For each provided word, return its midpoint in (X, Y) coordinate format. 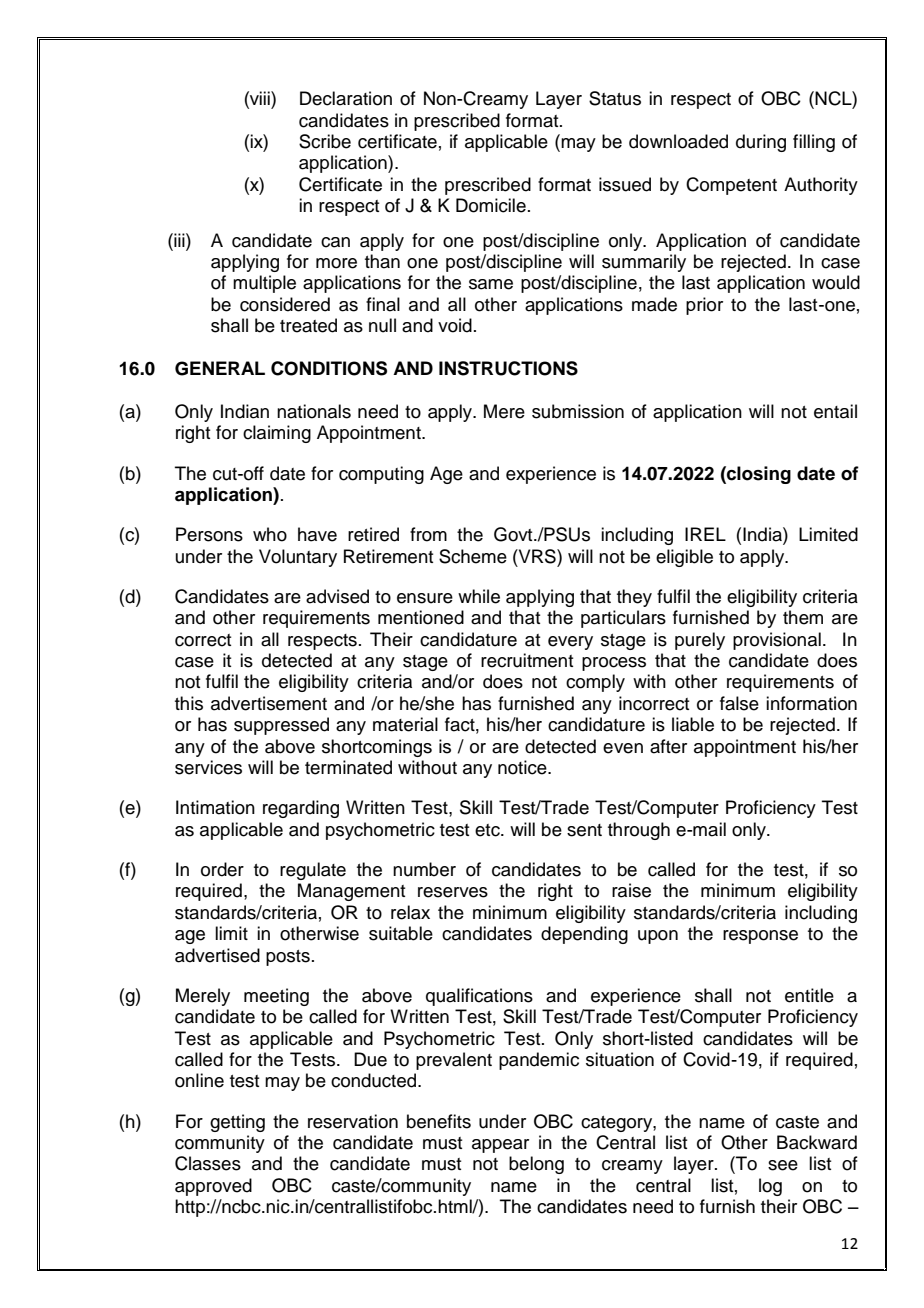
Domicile (491, 205)
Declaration (346, 98)
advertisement (269, 703)
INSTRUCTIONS (508, 368)
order (222, 869)
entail (835, 411)
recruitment (527, 660)
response (760, 937)
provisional (777, 641)
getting (237, 1123)
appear (500, 1146)
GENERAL (220, 368)
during (761, 143)
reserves (453, 892)
